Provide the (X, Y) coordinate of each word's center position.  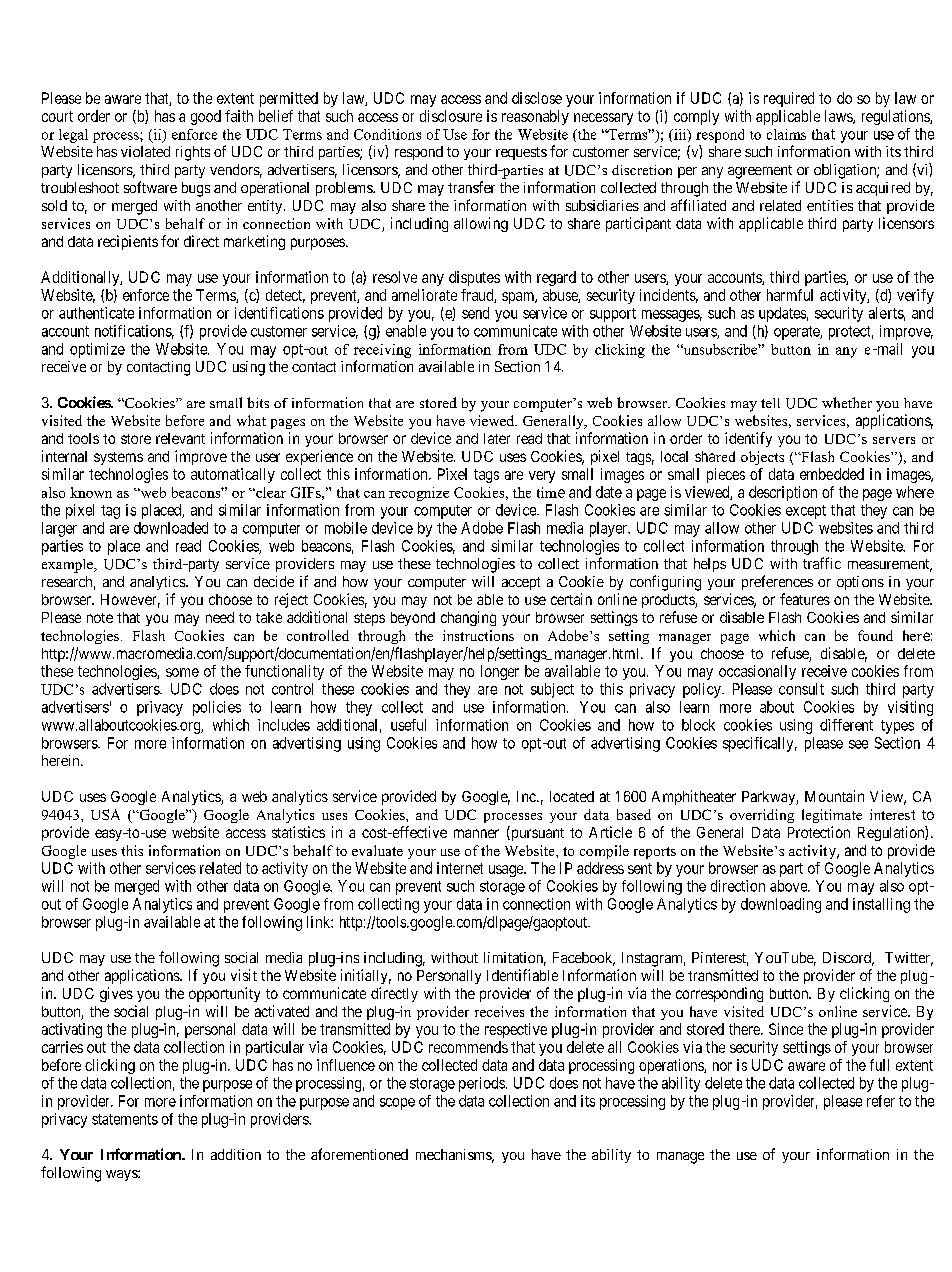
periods (482, 1084)
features (805, 599)
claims (786, 134)
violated (145, 151)
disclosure (451, 116)
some (182, 672)
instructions (478, 635)
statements (125, 1119)
